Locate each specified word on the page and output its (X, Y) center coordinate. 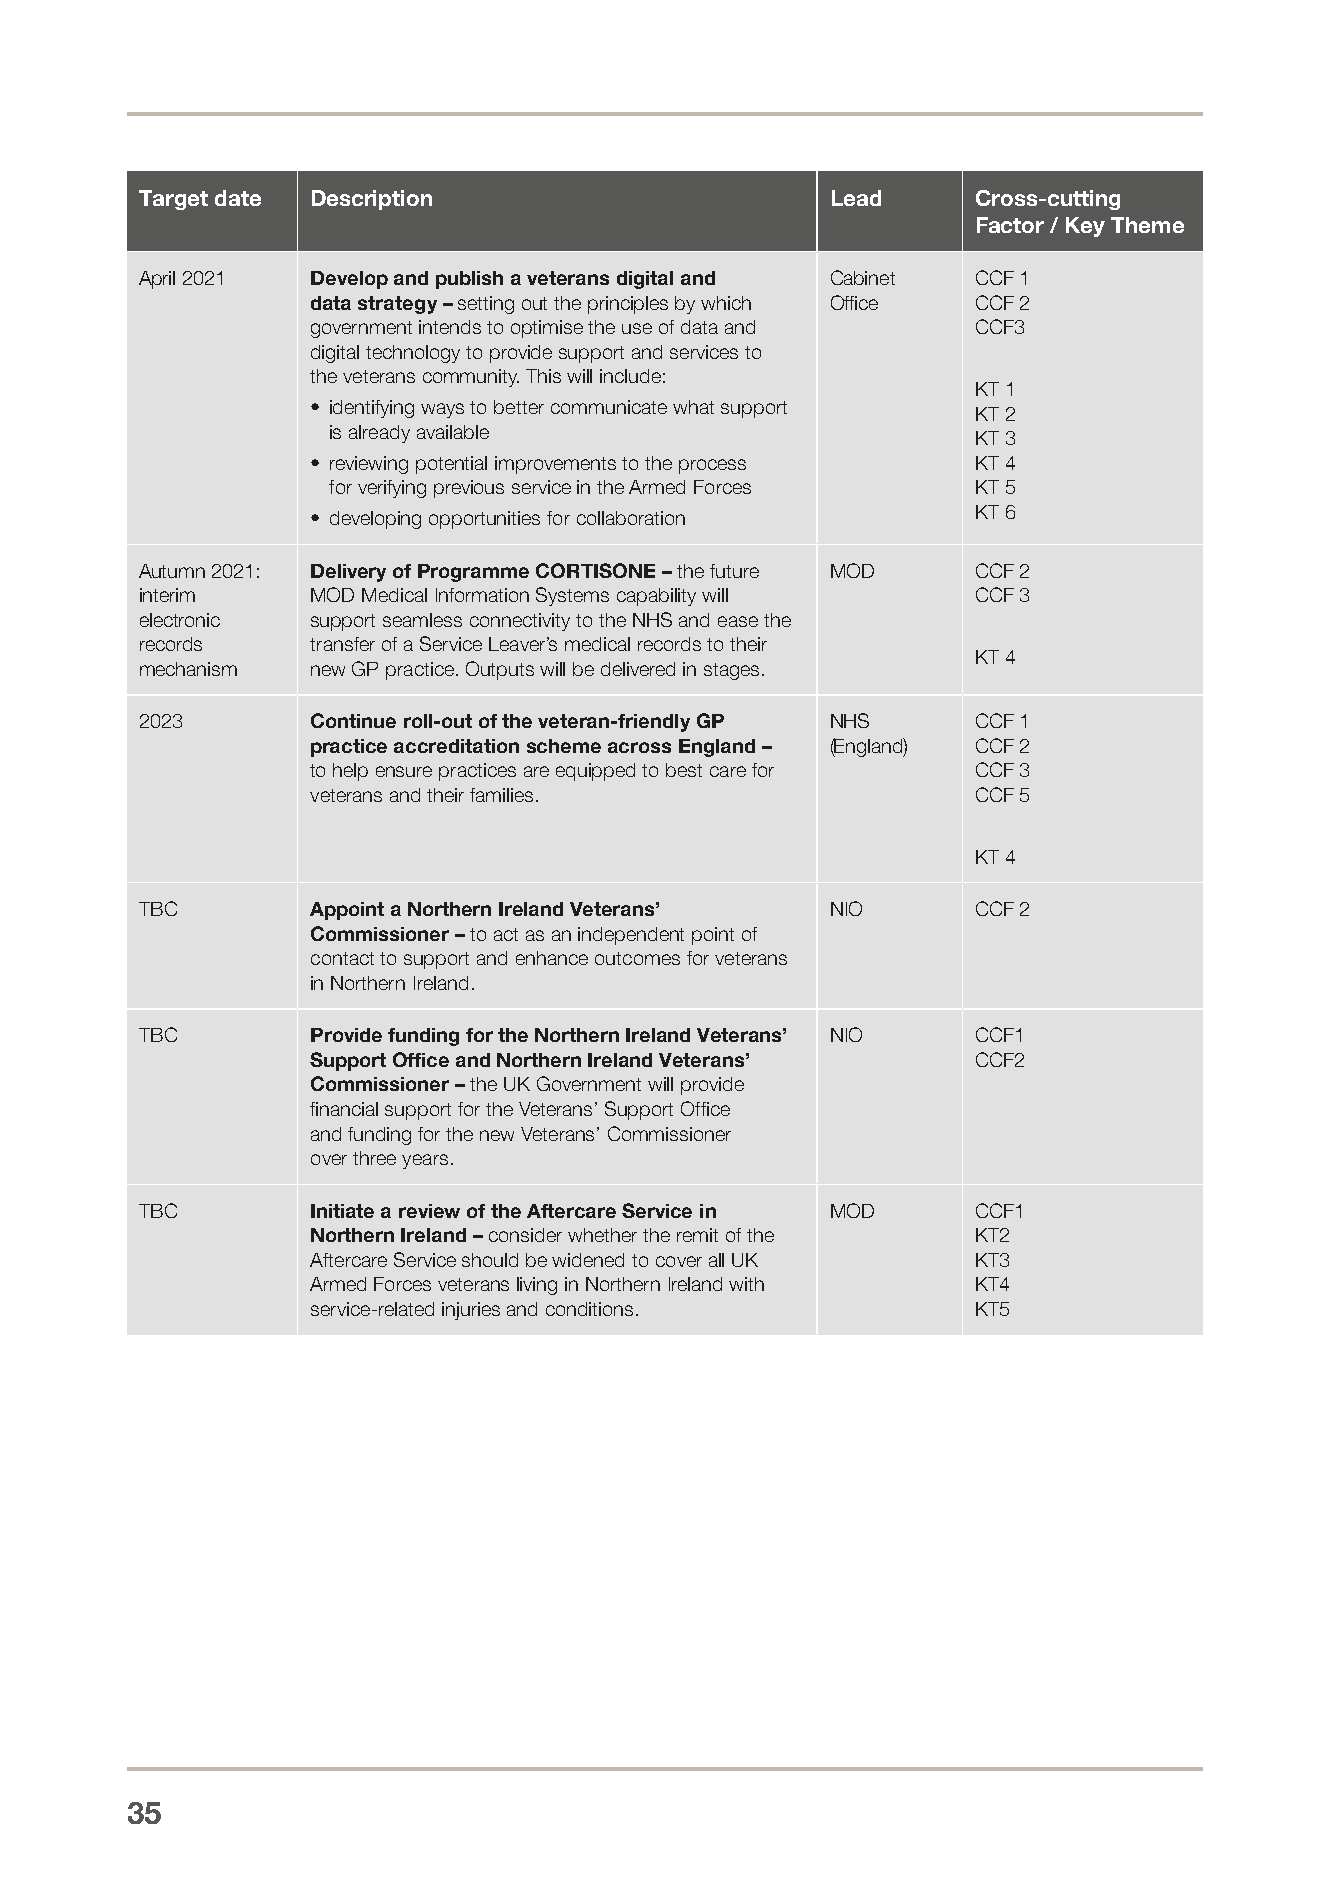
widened (588, 1260)
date (238, 198)
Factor (1010, 225)
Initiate (342, 1211)
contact (342, 958)
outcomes (637, 958)
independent (631, 936)
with (746, 1284)
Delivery (348, 573)
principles (628, 305)
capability (656, 597)
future (734, 571)
